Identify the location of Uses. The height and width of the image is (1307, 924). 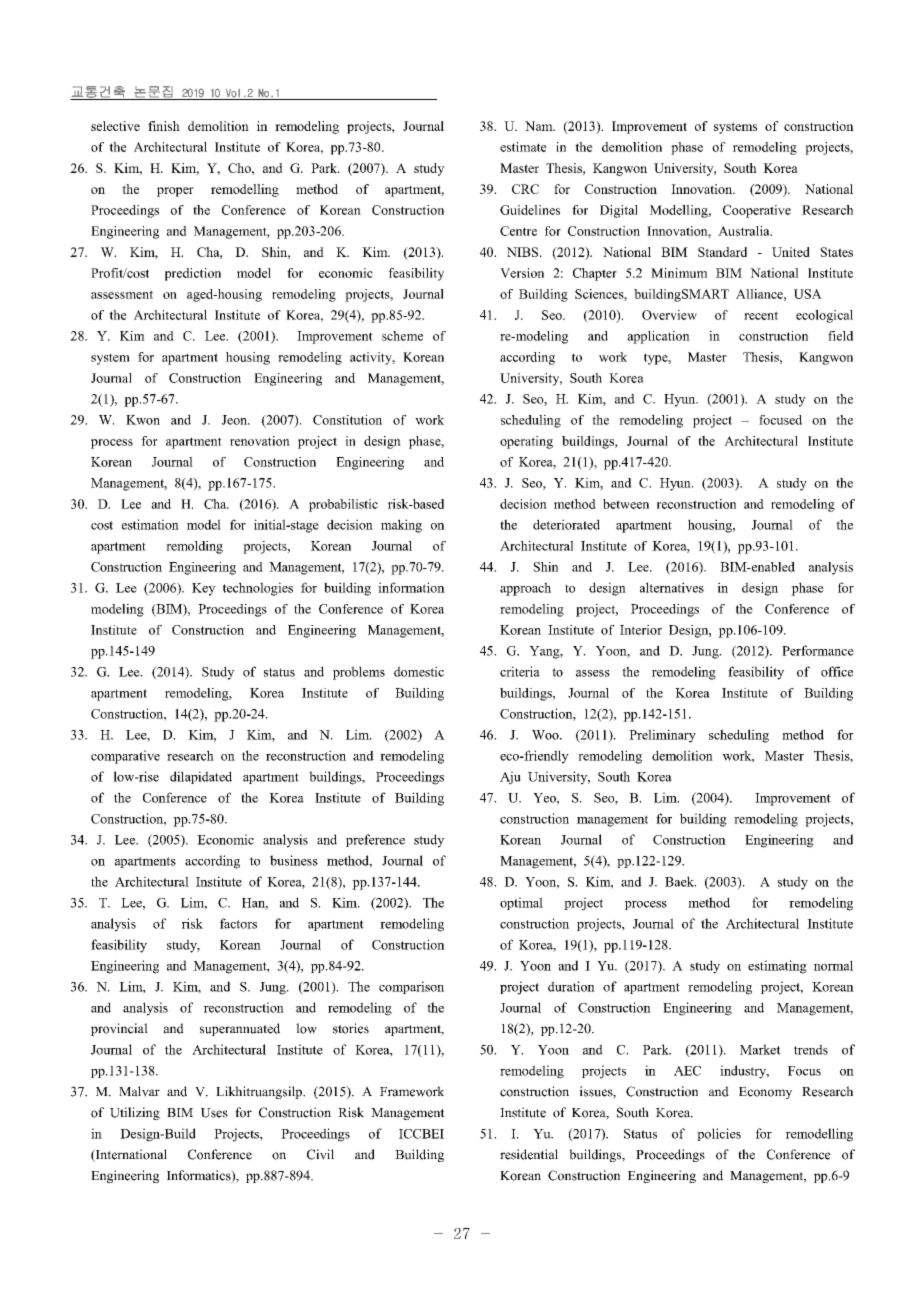
(214, 1113).
